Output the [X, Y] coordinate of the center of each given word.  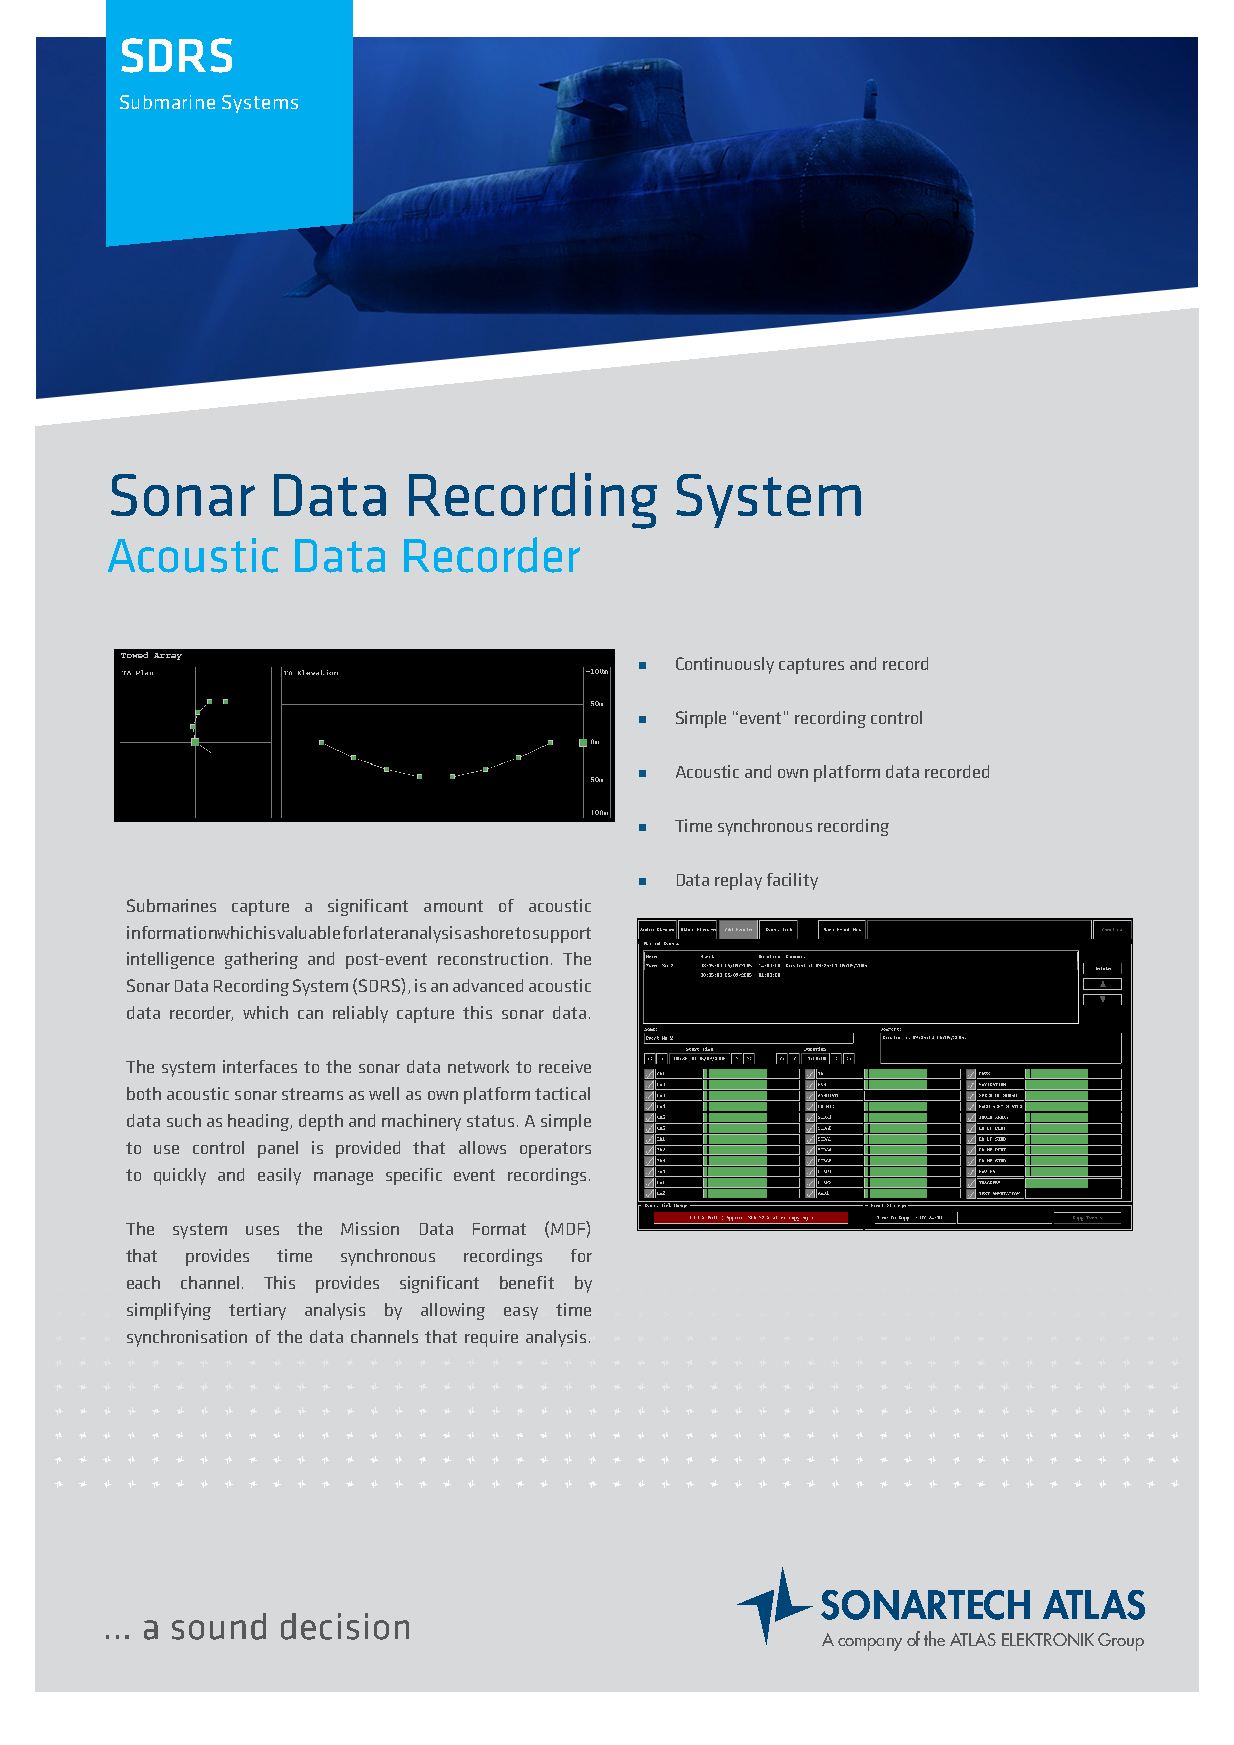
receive [565, 1066]
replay [738, 881]
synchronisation [187, 1338]
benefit [527, 1282]
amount [453, 906]
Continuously [725, 665]
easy [521, 1313]
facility [792, 881]
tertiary [257, 1311]
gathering [261, 960]
